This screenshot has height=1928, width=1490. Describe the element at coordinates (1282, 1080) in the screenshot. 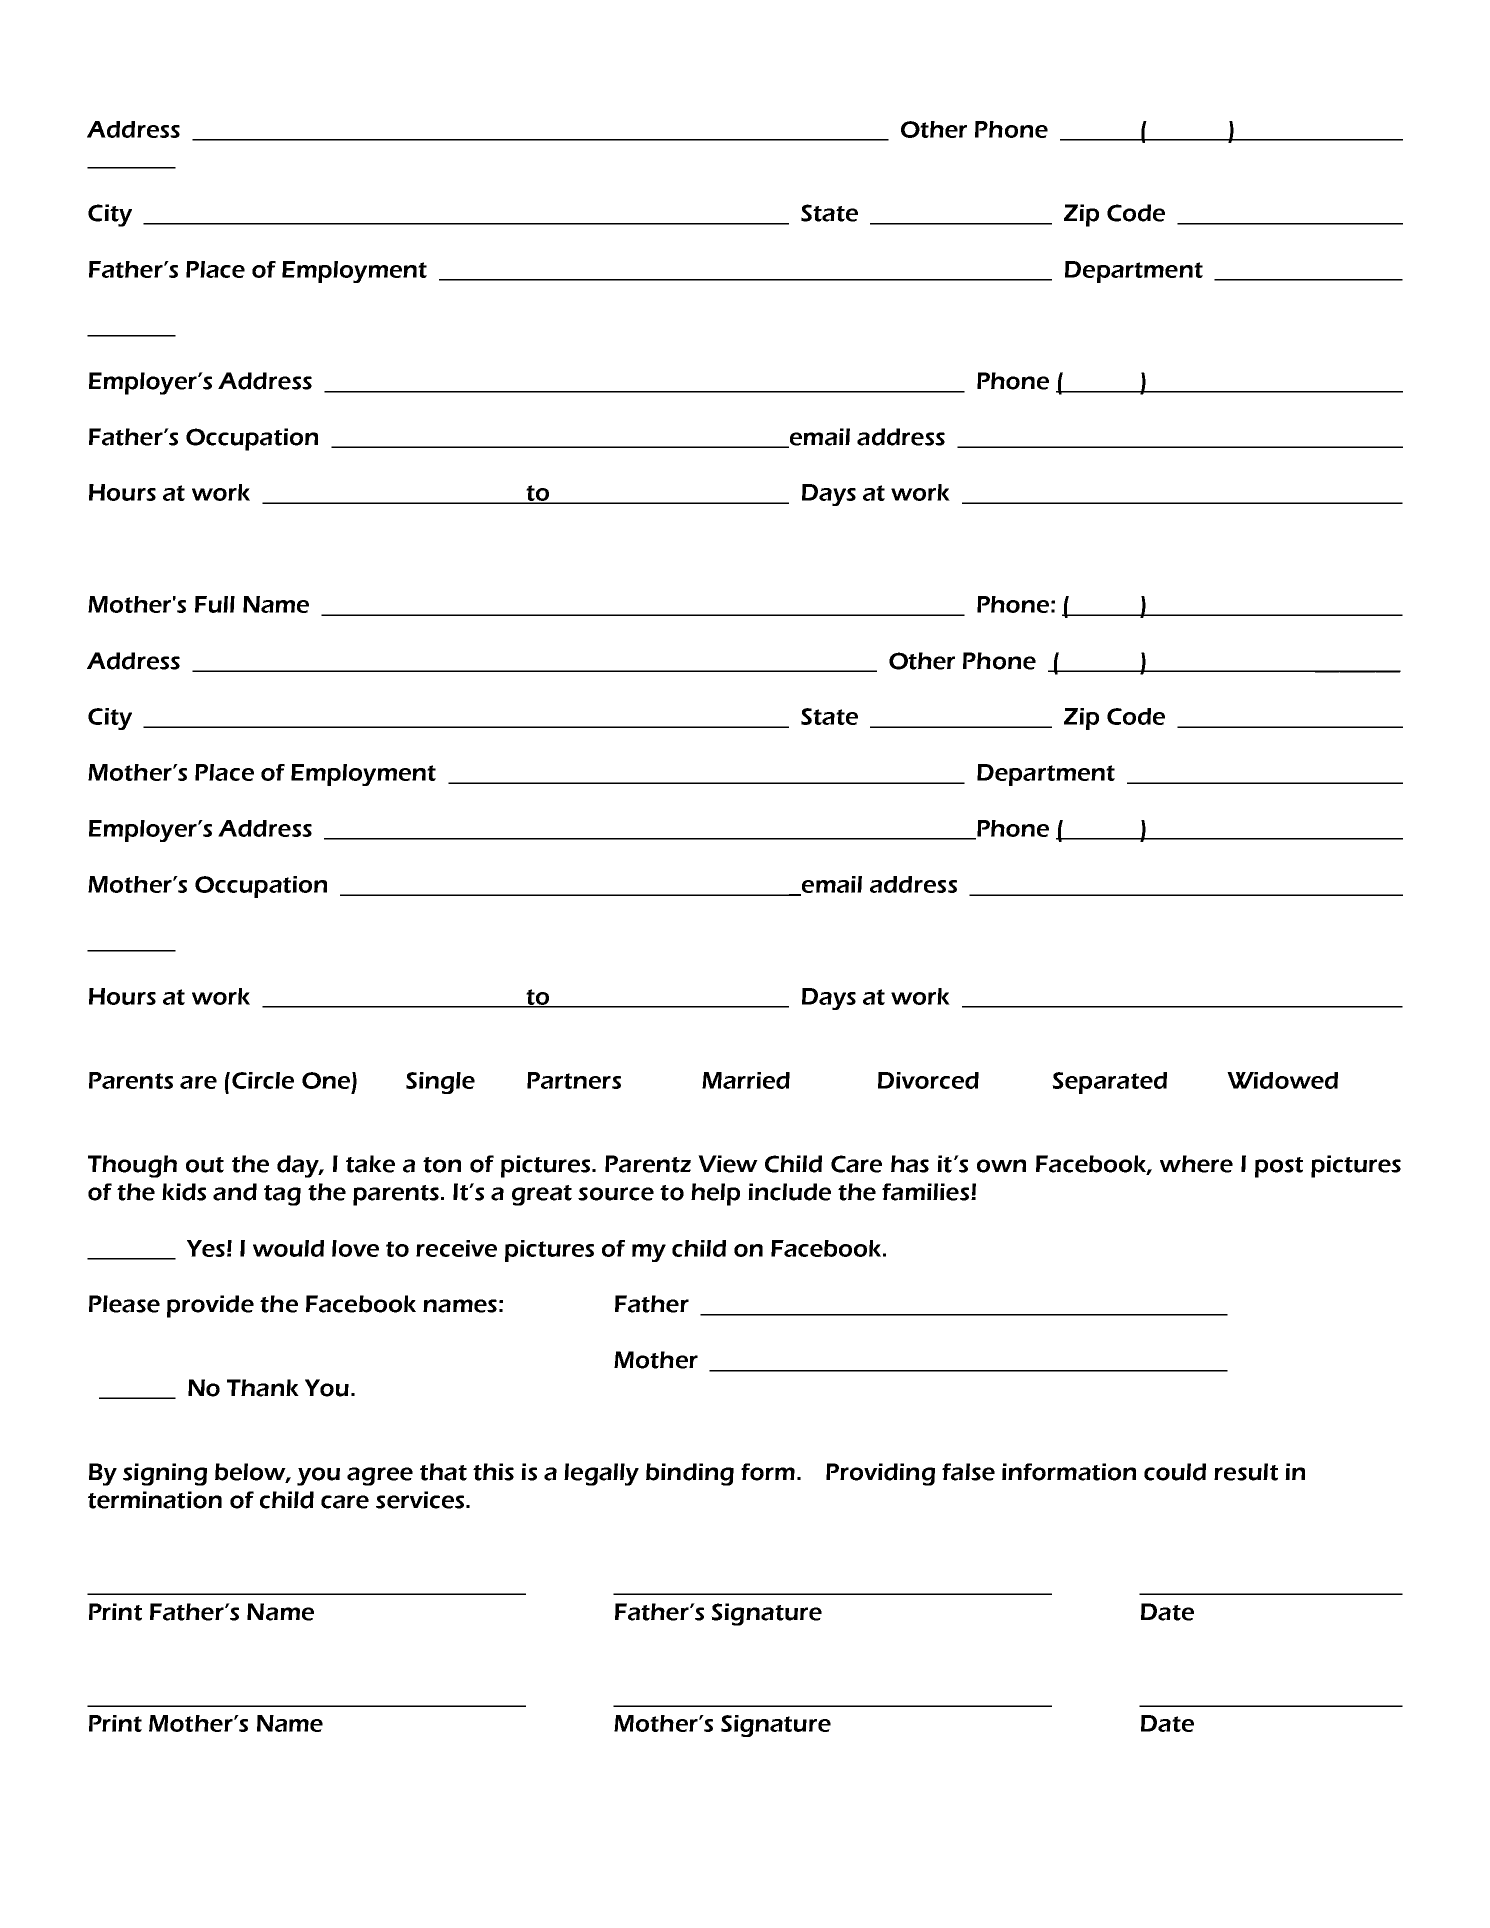

I see `Widowed` at that location.
